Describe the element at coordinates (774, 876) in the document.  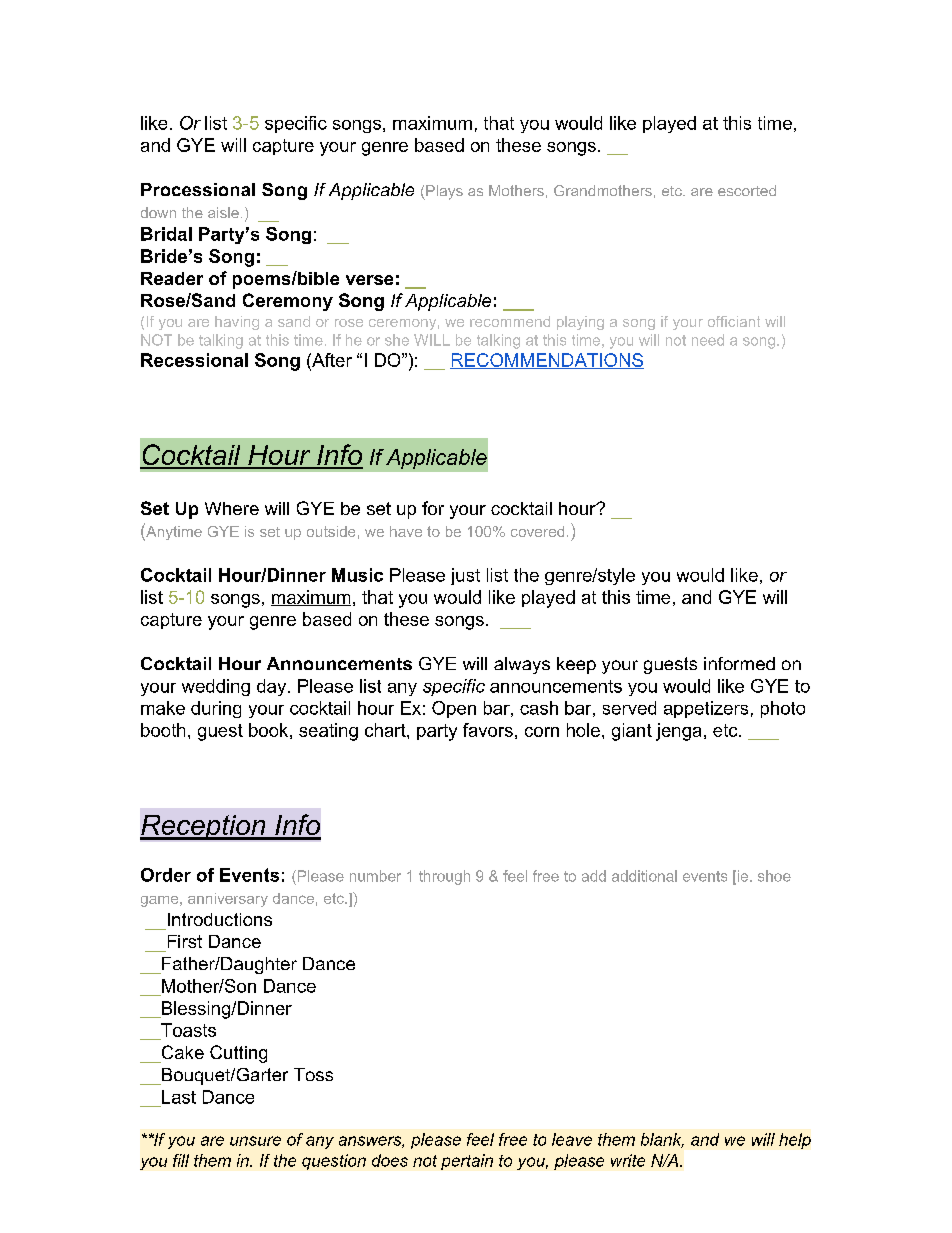
I see `shoe` at that location.
